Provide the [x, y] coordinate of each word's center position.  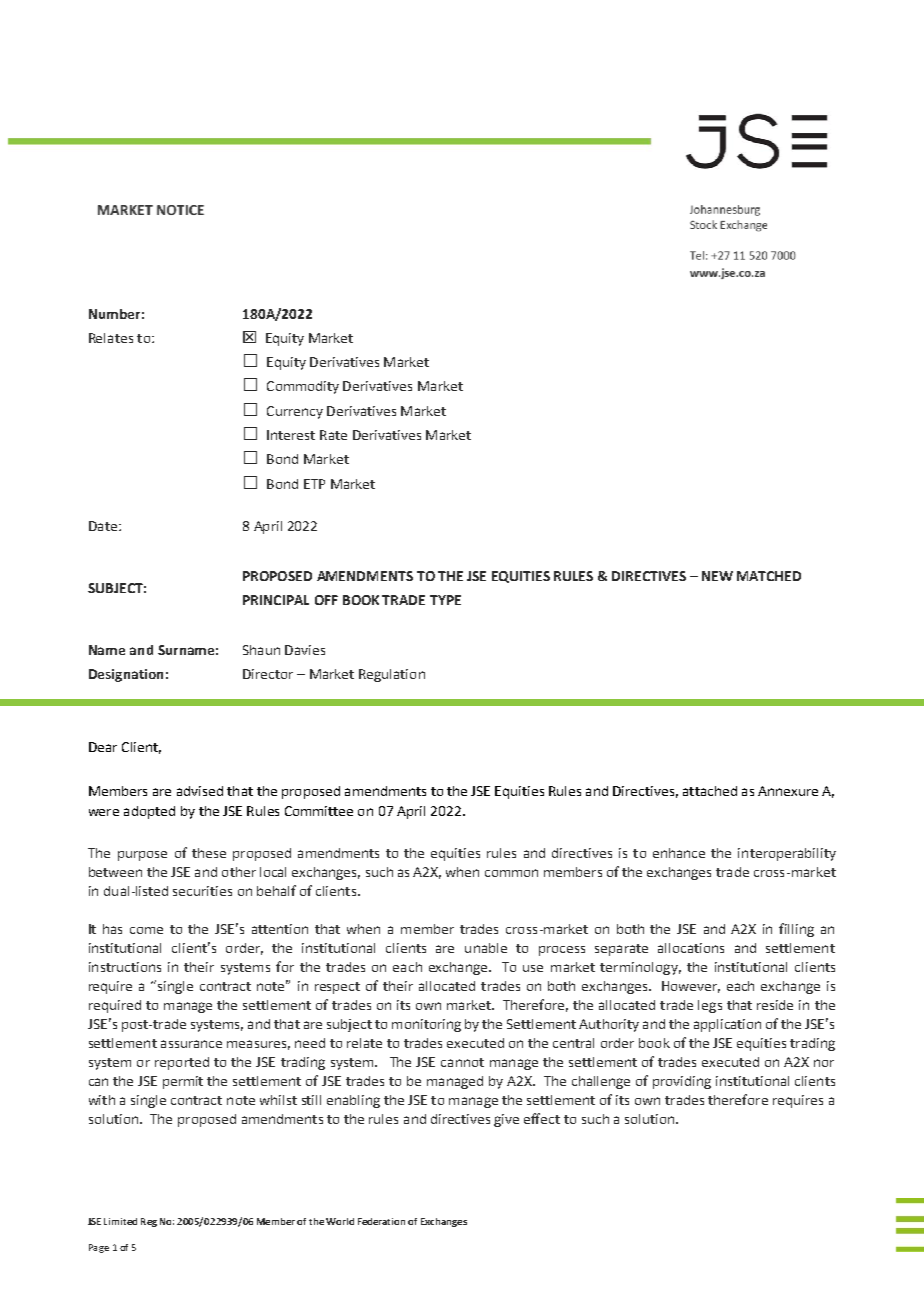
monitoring [426, 1025]
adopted [149, 812]
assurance [191, 1044]
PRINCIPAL [276, 600]
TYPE [445, 600]
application [727, 1025]
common [511, 873]
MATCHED [769, 576]
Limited [120, 1221]
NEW [717, 576]
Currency [295, 412]
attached [710, 791]
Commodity [303, 387]
